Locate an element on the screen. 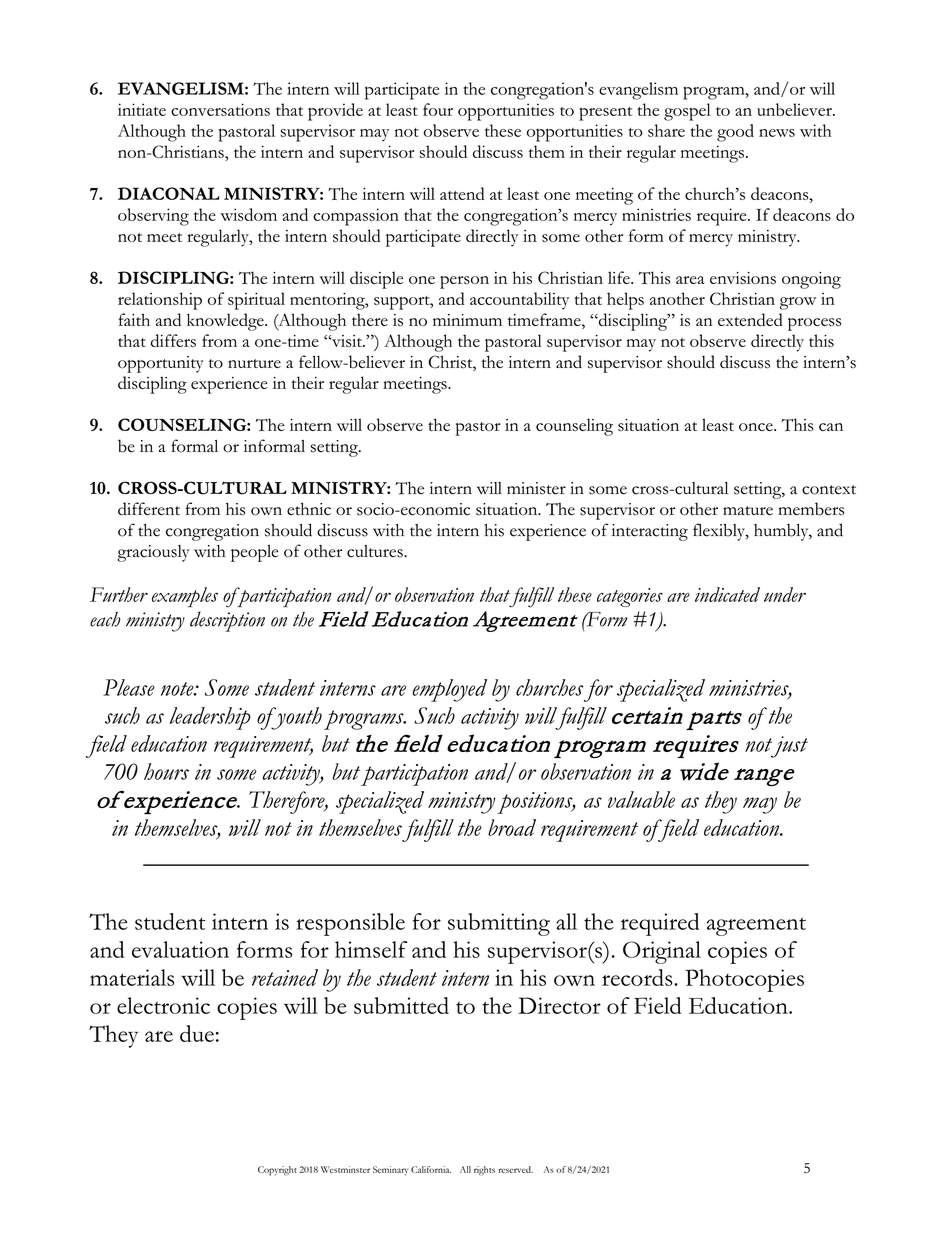  leadership is located at coordinates (210, 718).
